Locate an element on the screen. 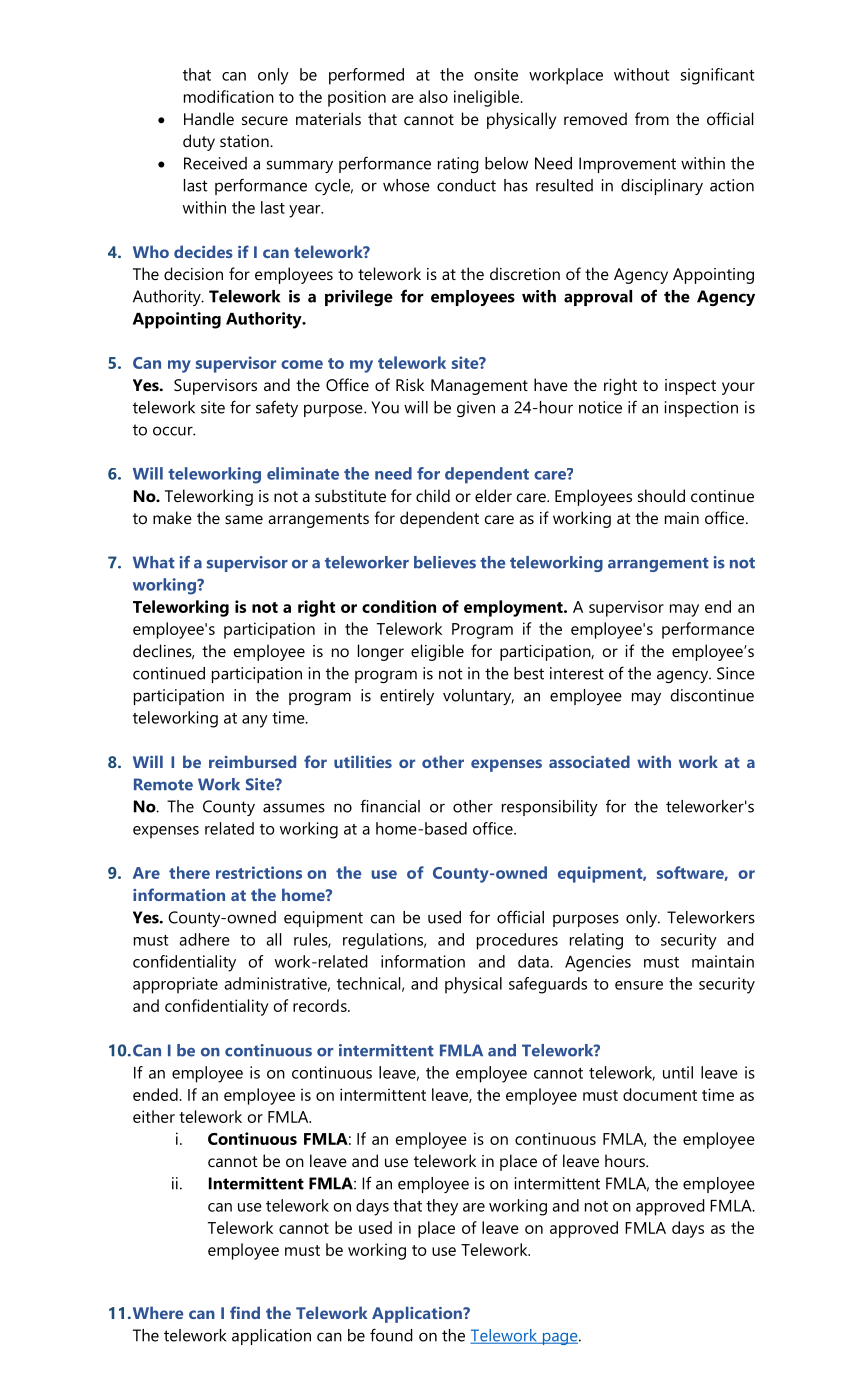  also is located at coordinates (433, 96).
